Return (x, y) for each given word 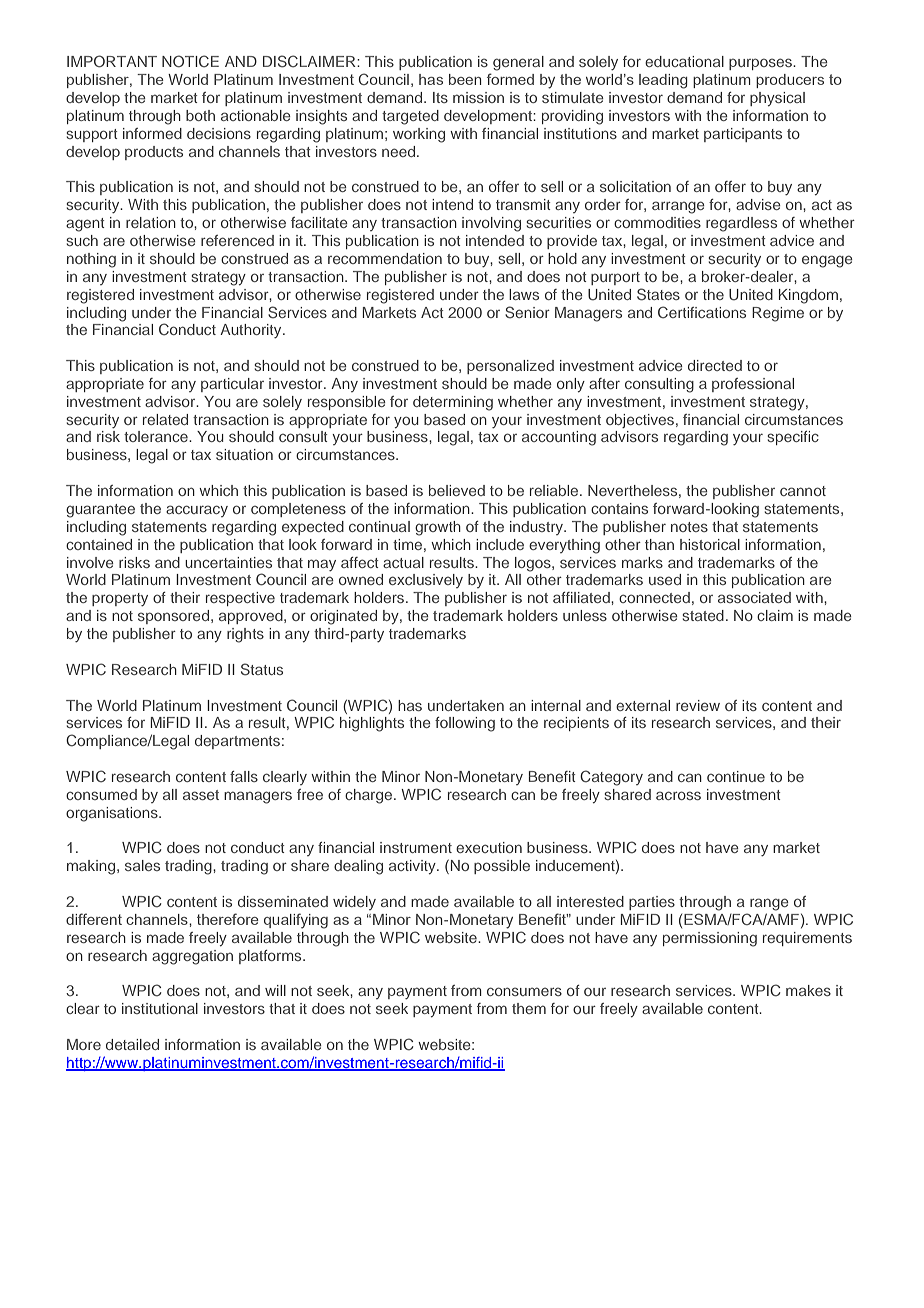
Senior (527, 312)
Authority (252, 331)
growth (438, 528)
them (529, 1008)
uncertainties (228, 562)
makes (808, 990)
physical (777, 99)
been (465, 79)
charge (370, 796)
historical (710, 544)
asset (201, 795)
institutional (160, 1008)
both (200, 115)
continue (736, 776)
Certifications (702, 312)
